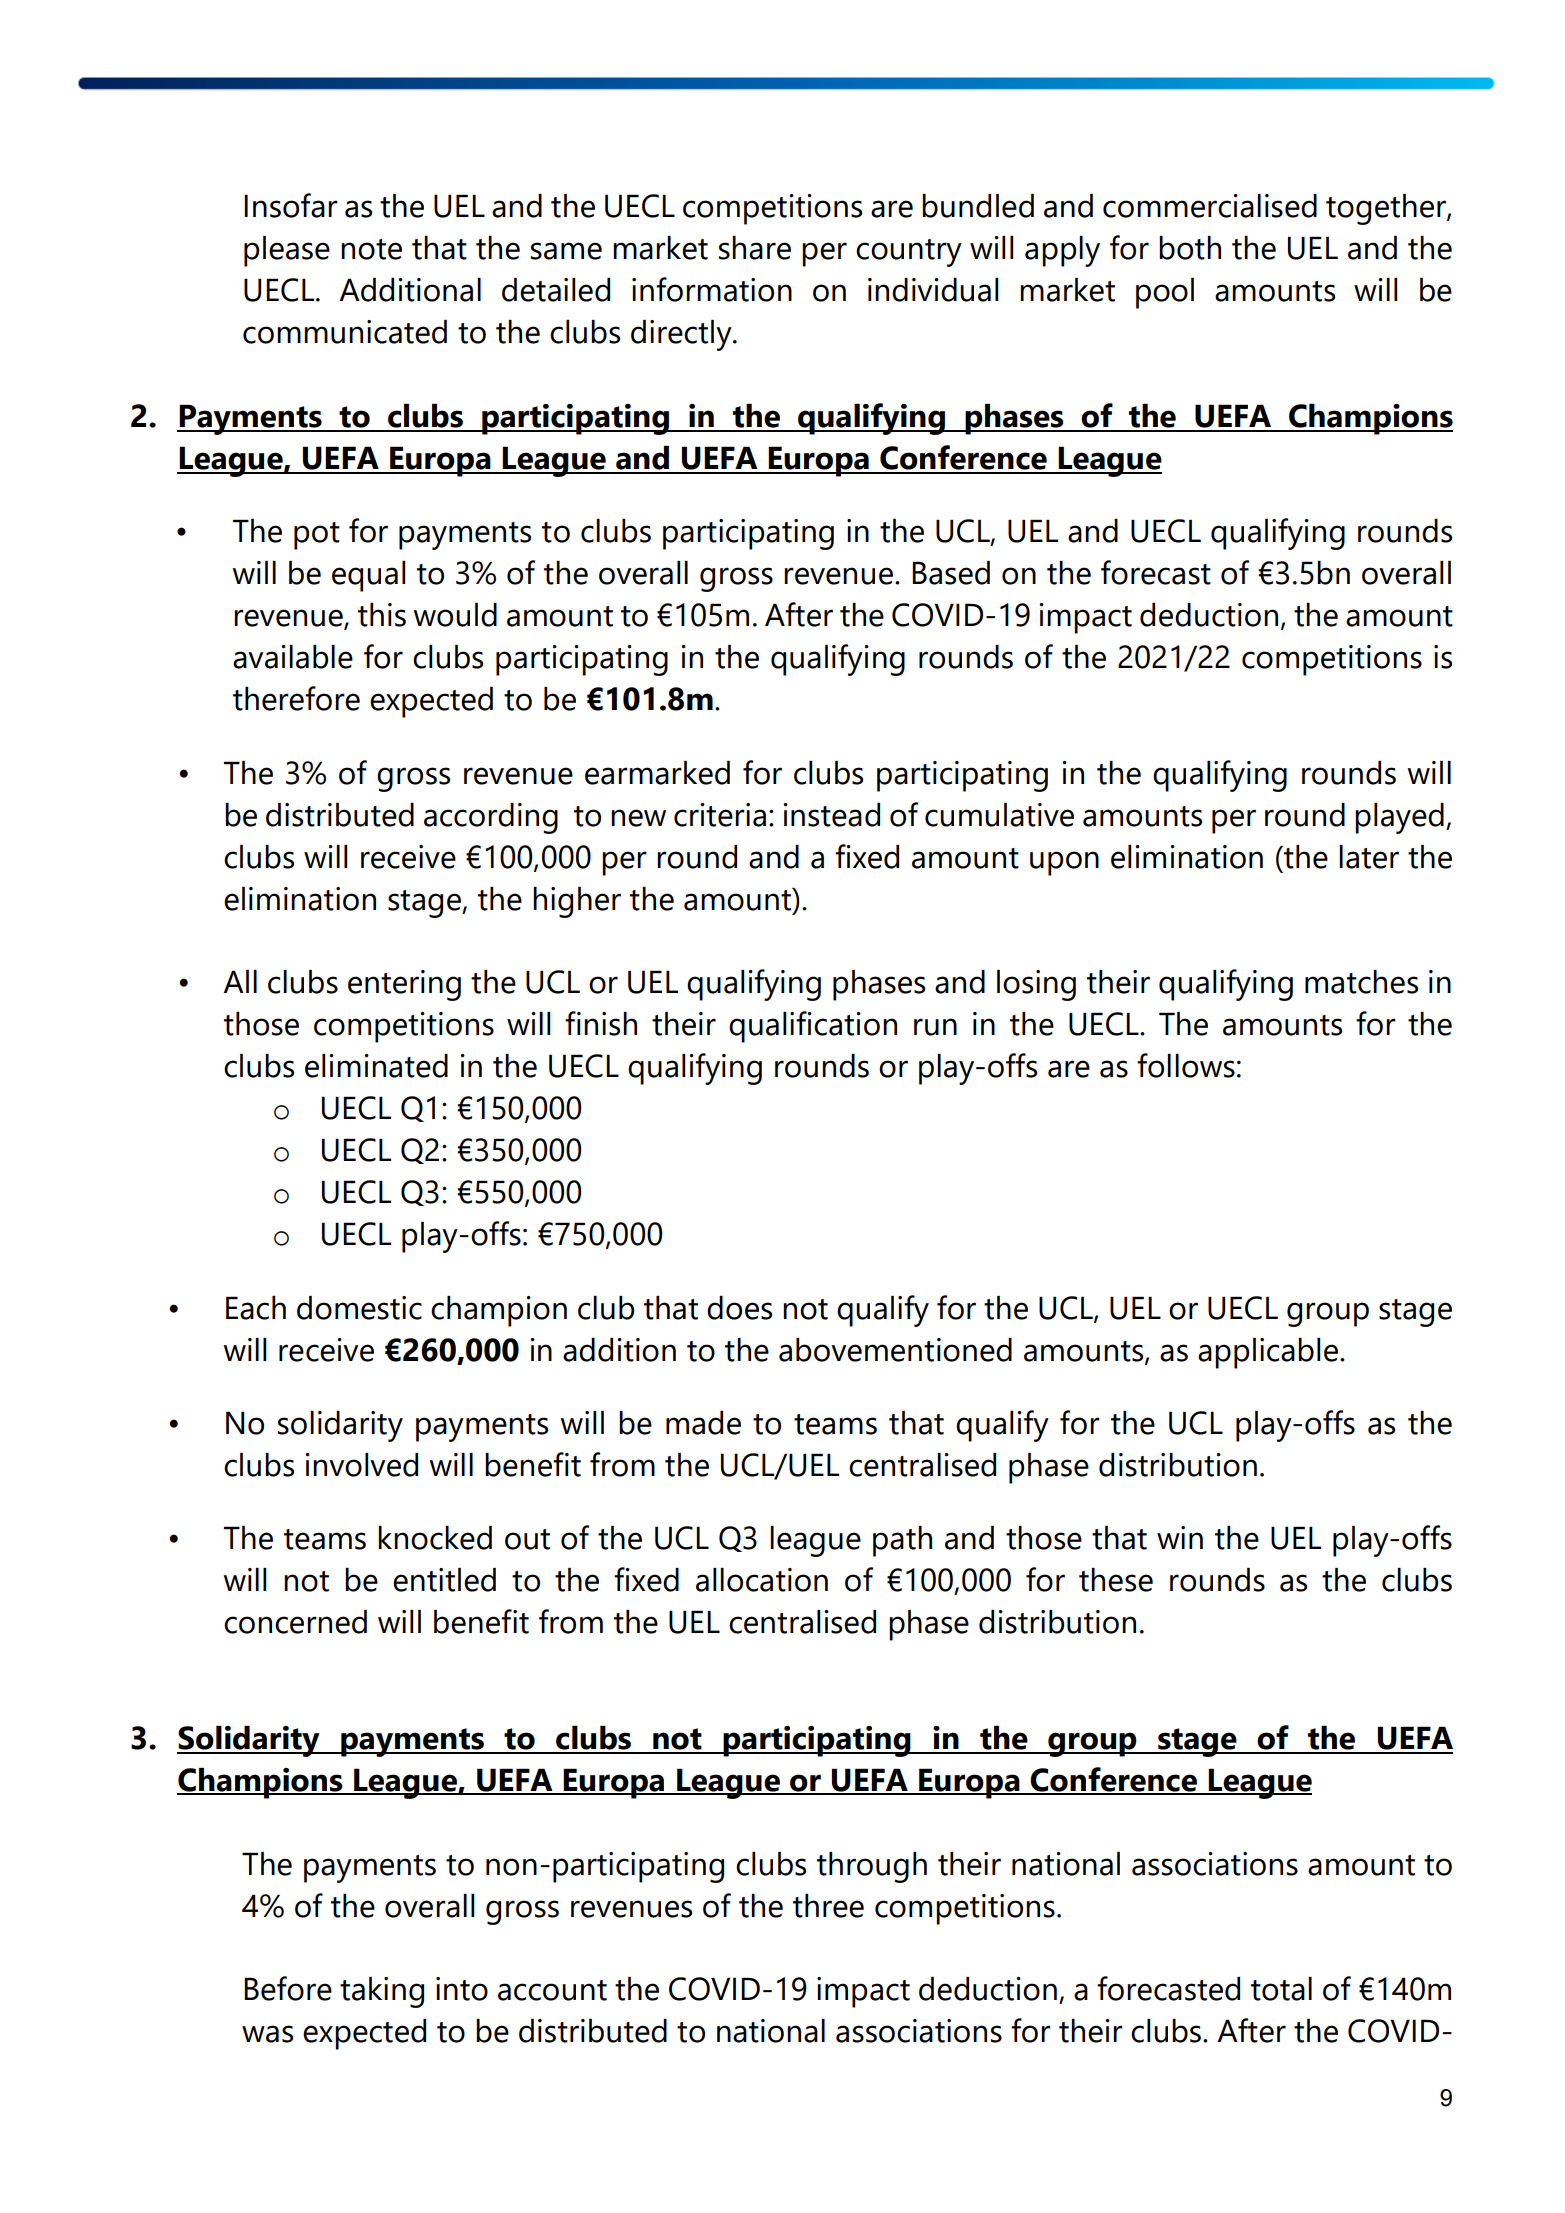 Image resolution: width=1565 pixels, height=2213 pixels. What do you see at coordinates (895, 1350) in the image?
I see `abovementioned` at bounding box center [895, 1350].
